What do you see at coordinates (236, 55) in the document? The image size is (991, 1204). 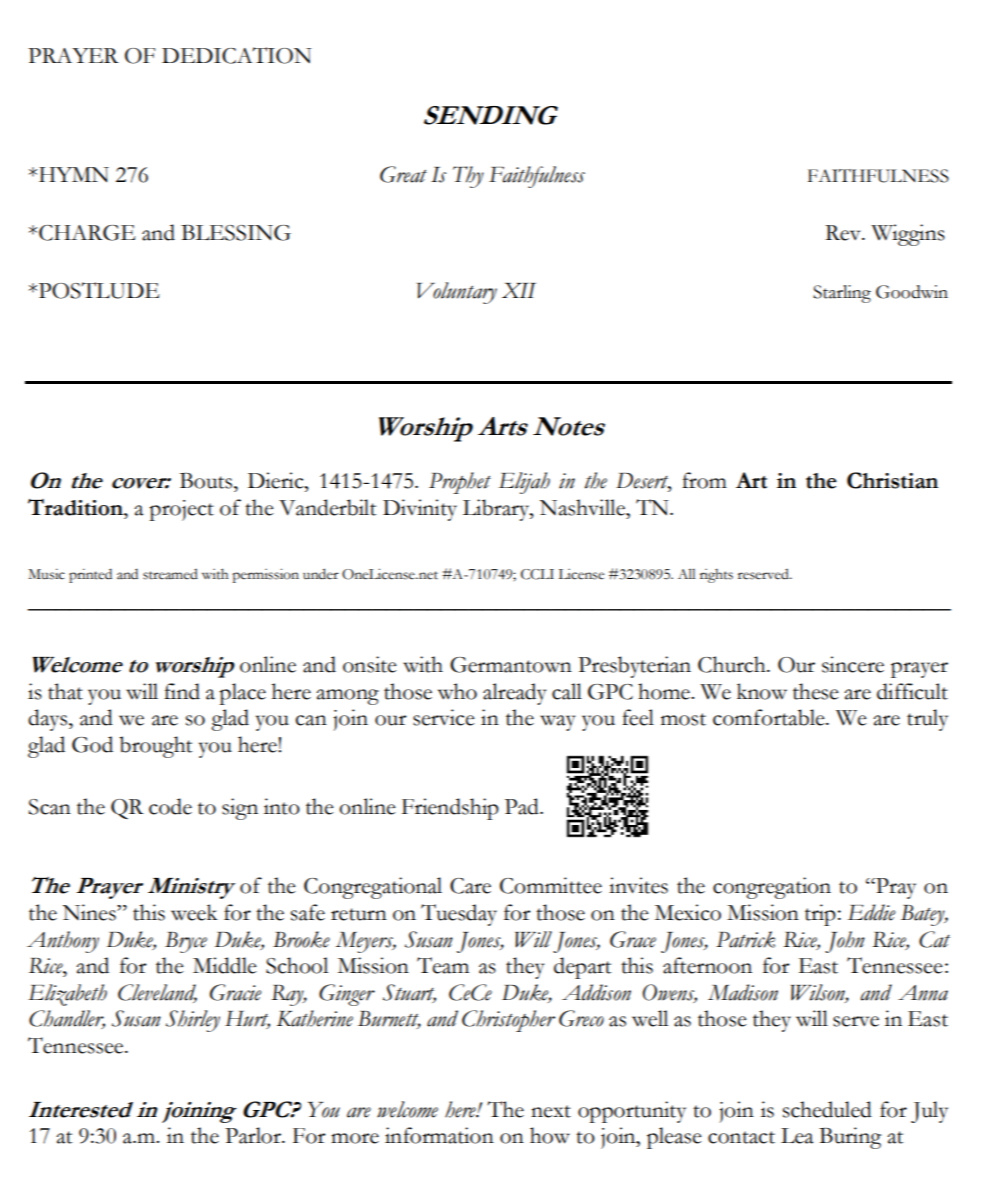 I see `DEDICATION` at bounding box center [236, 55].
